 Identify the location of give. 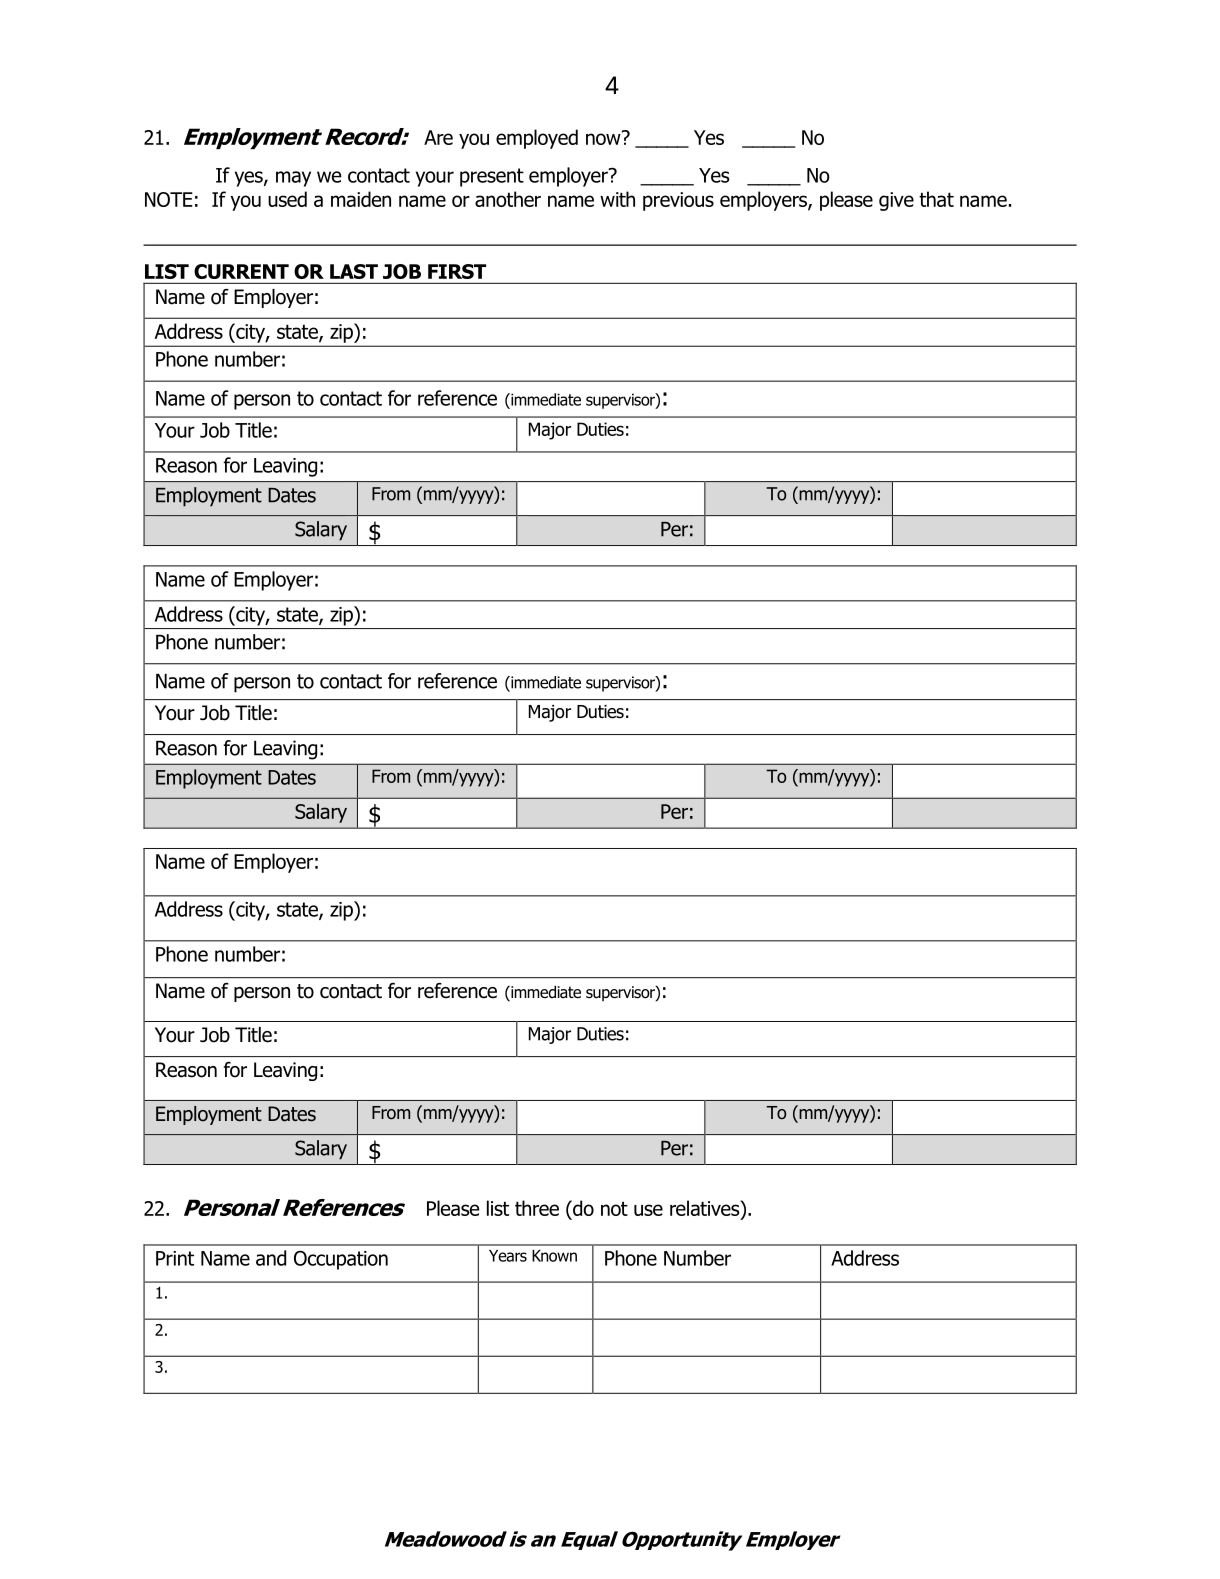
(896, 201).
